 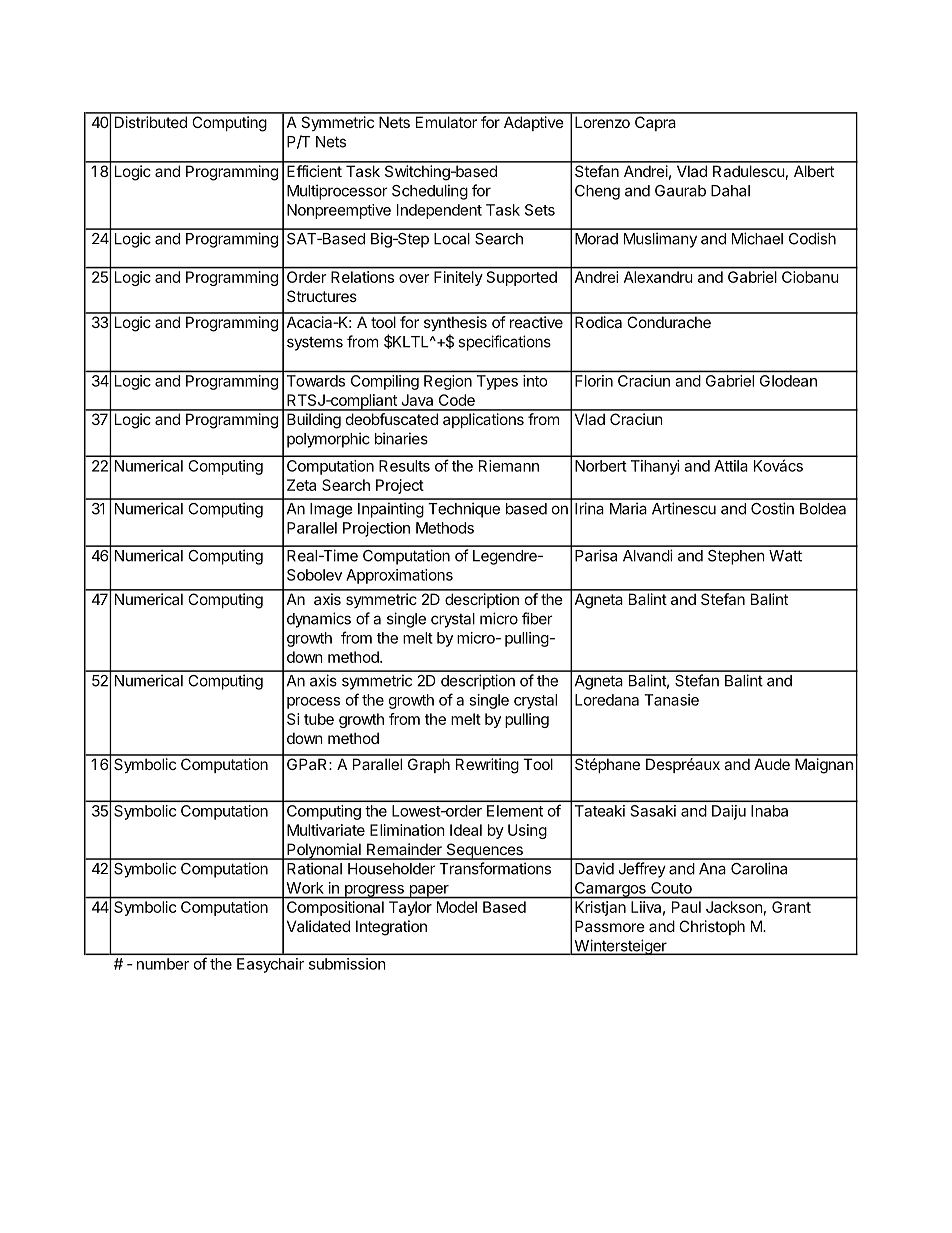 I want to click on Watt, so click(x=785, y=556).
